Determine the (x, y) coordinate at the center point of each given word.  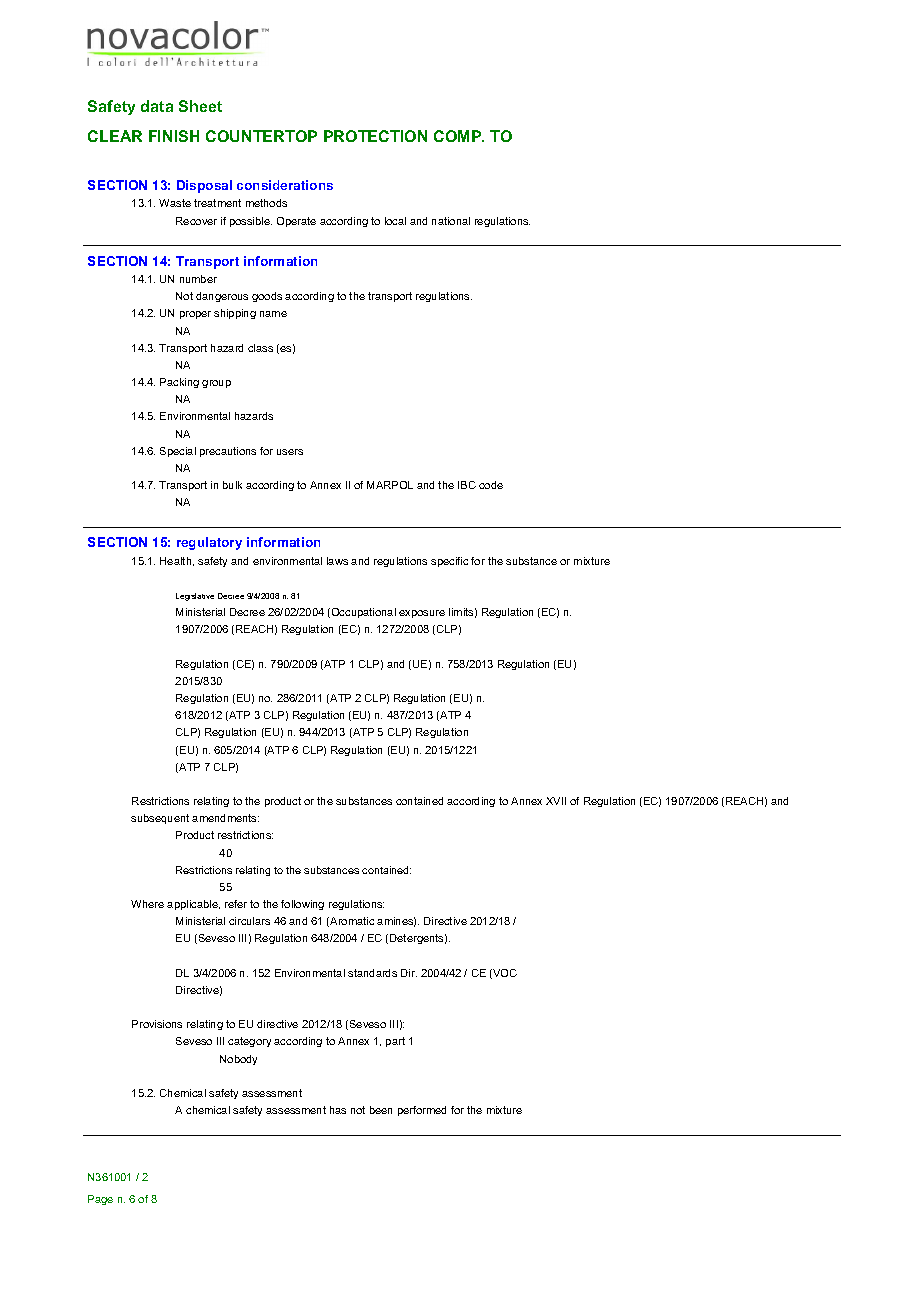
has (338, 1110)
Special (178, 452)
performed (422, 1111)
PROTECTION (375, 136)
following (302, 905)
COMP (459, 136)
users (290, 452)
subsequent (160, 819)
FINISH (174, 136)
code (491, 485)
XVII (556, 801)
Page (100, 1200)
